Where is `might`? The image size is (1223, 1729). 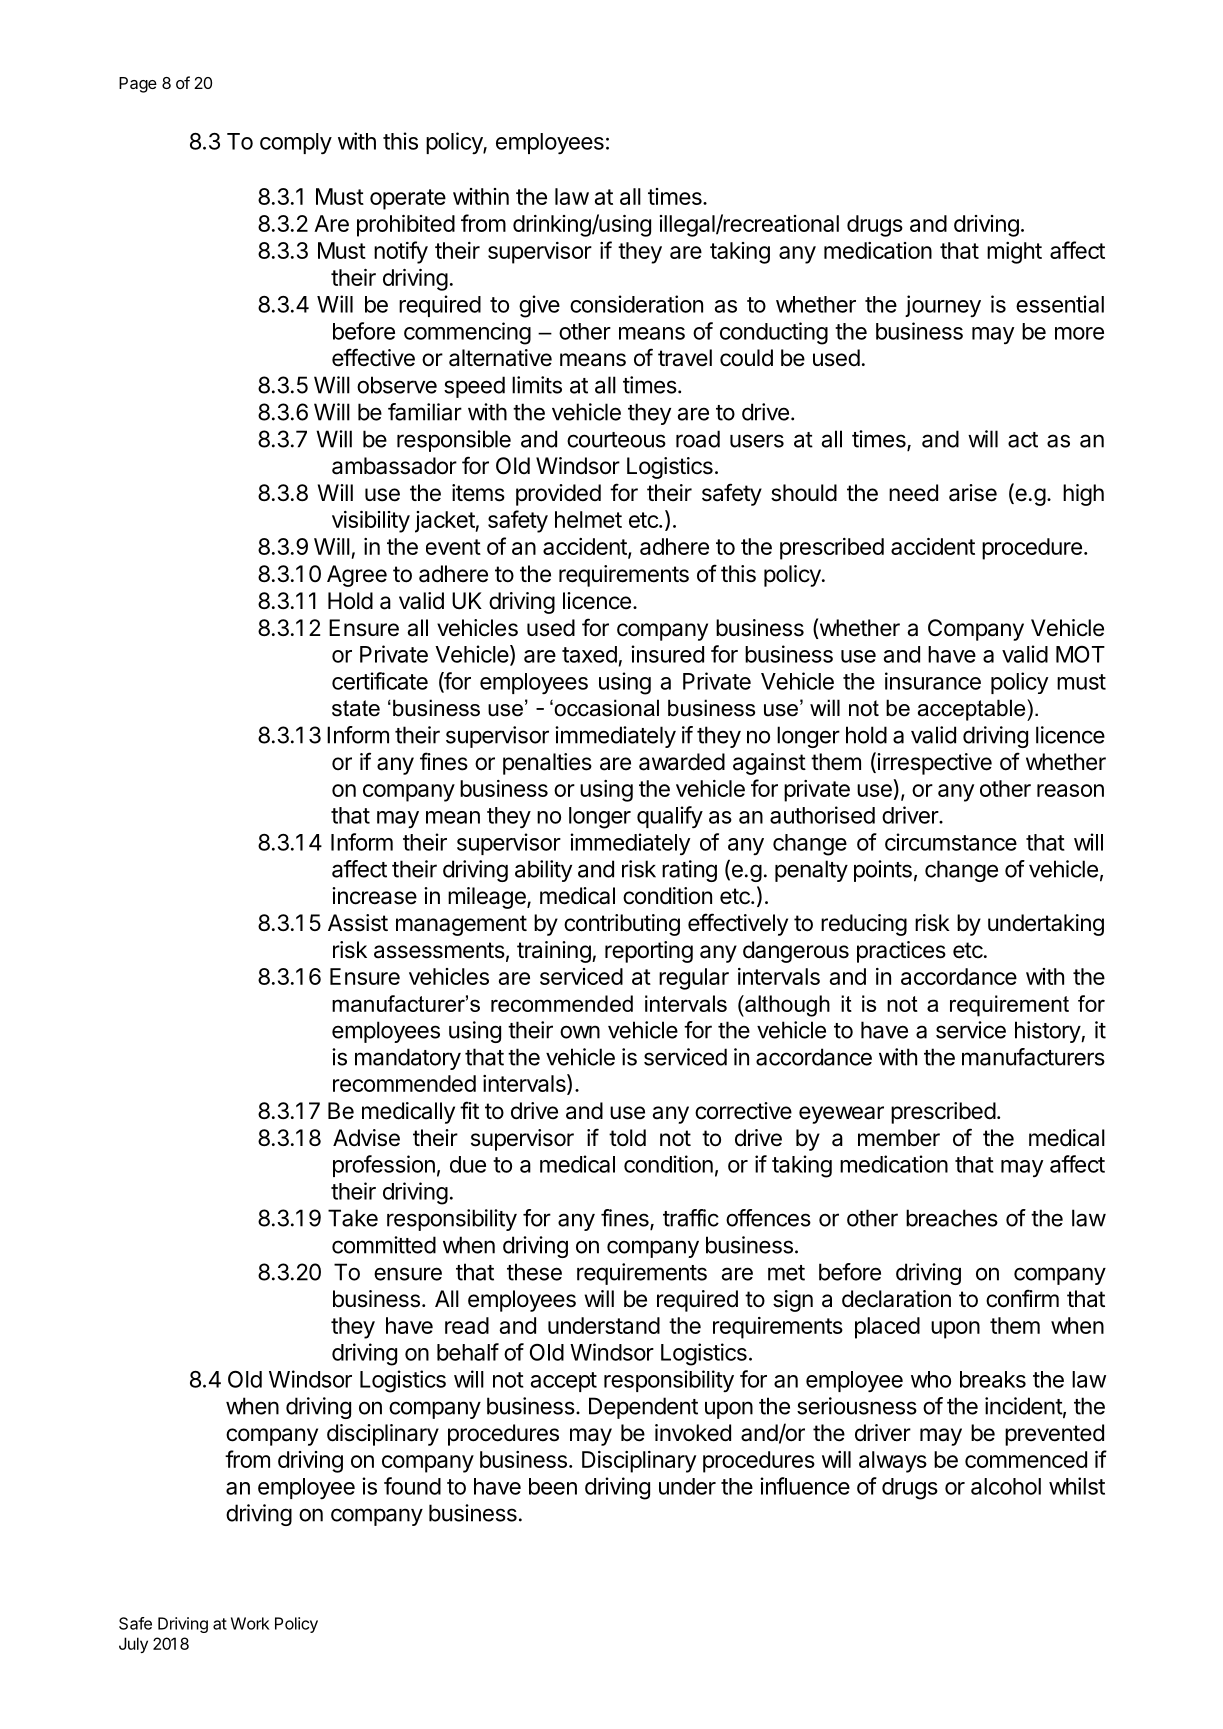
might is located at coordinates (1014, 253).
